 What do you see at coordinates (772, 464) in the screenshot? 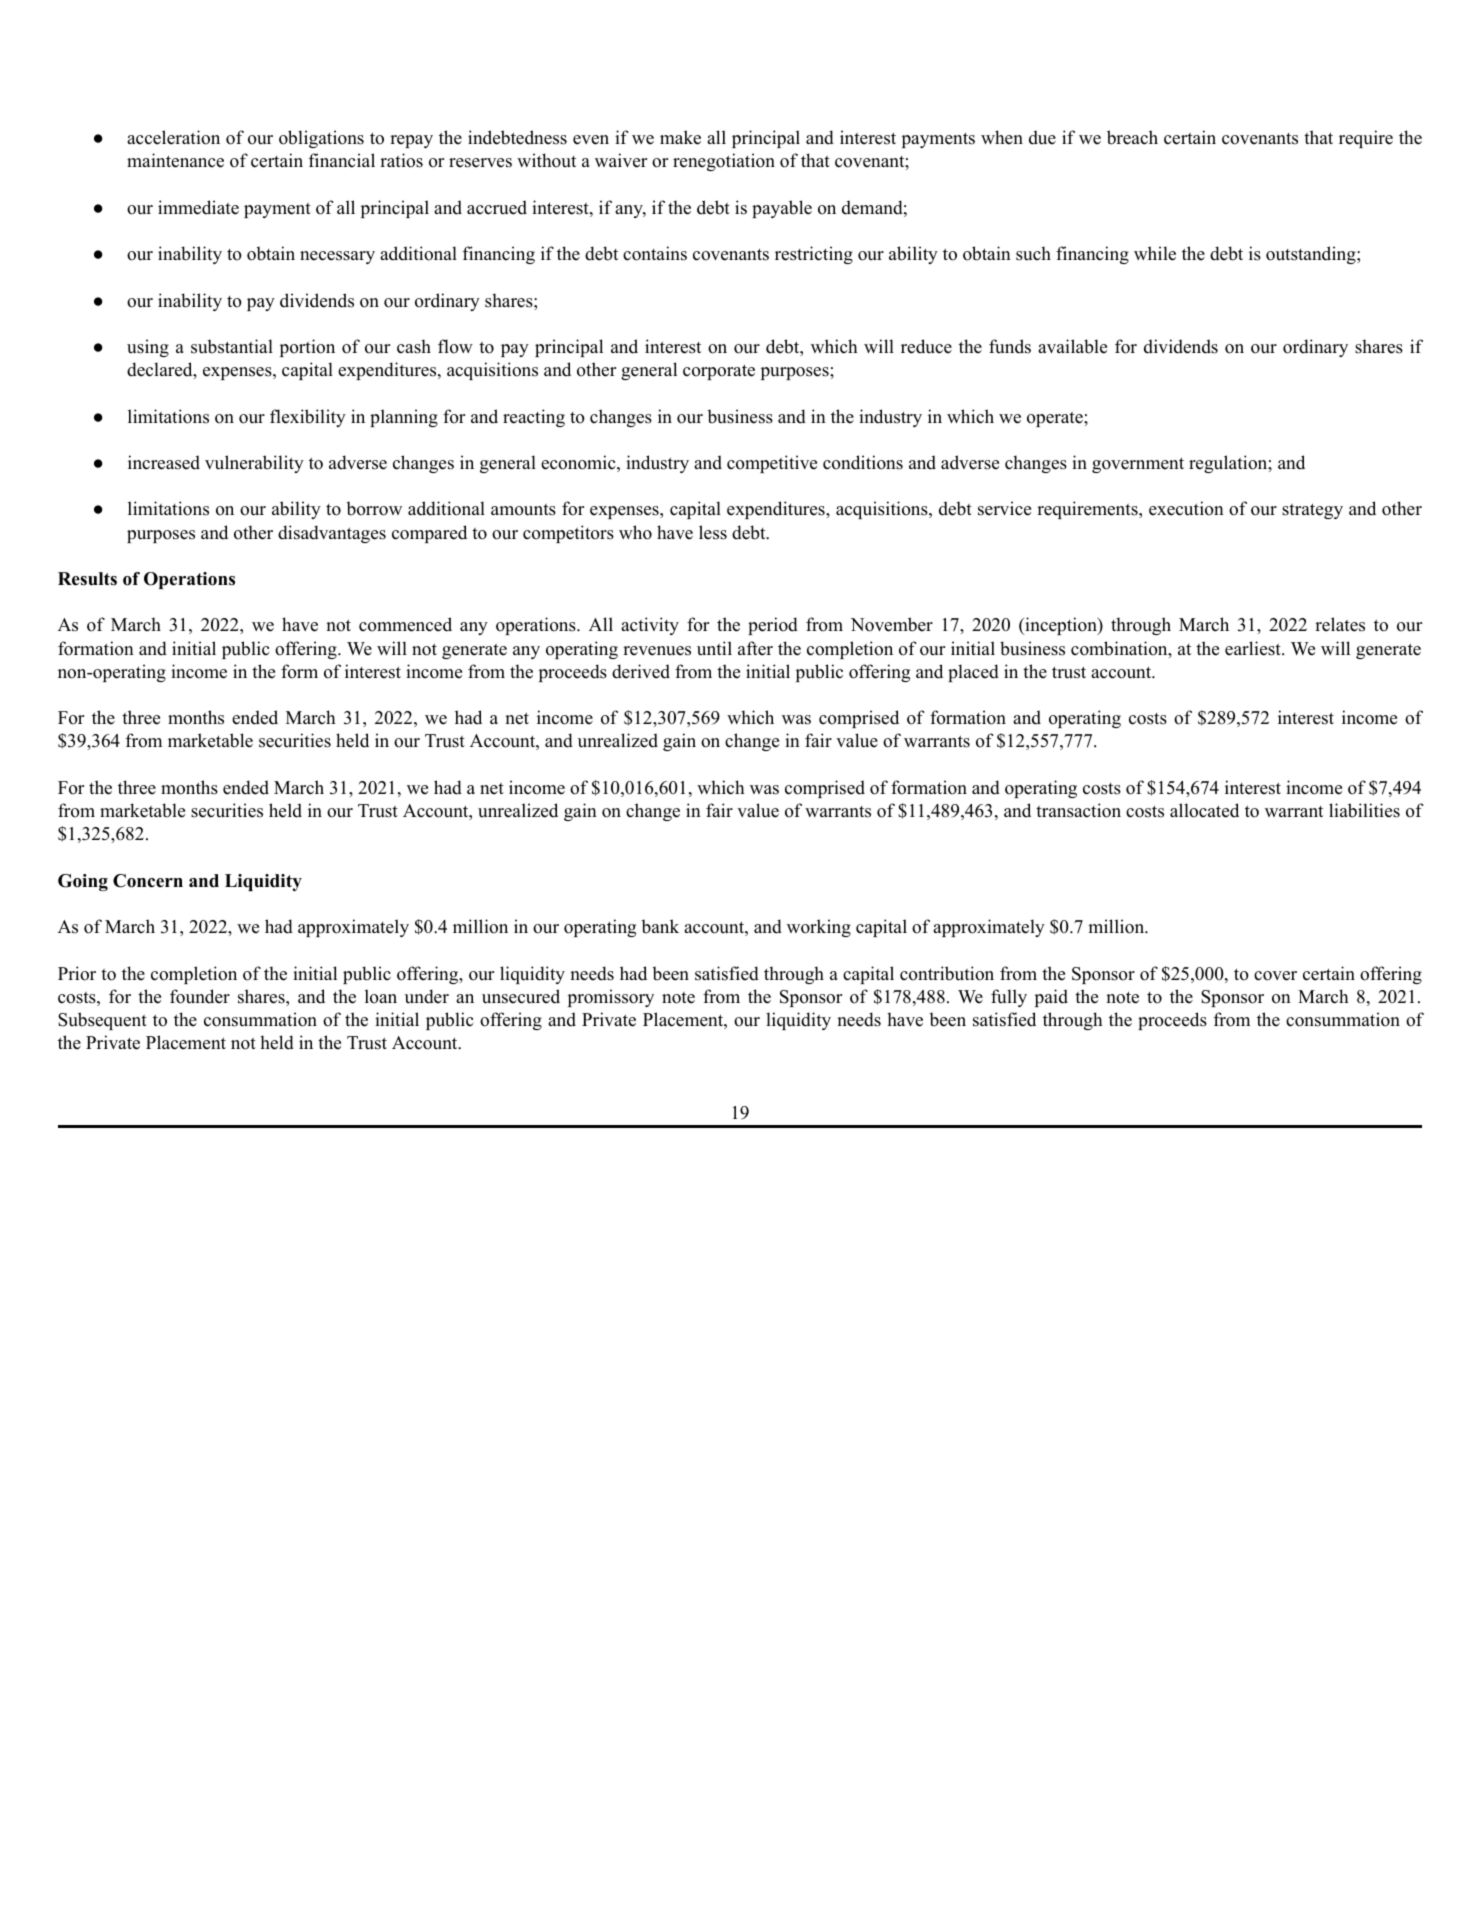
I see `competitive` at bounding box center [772, 464].
